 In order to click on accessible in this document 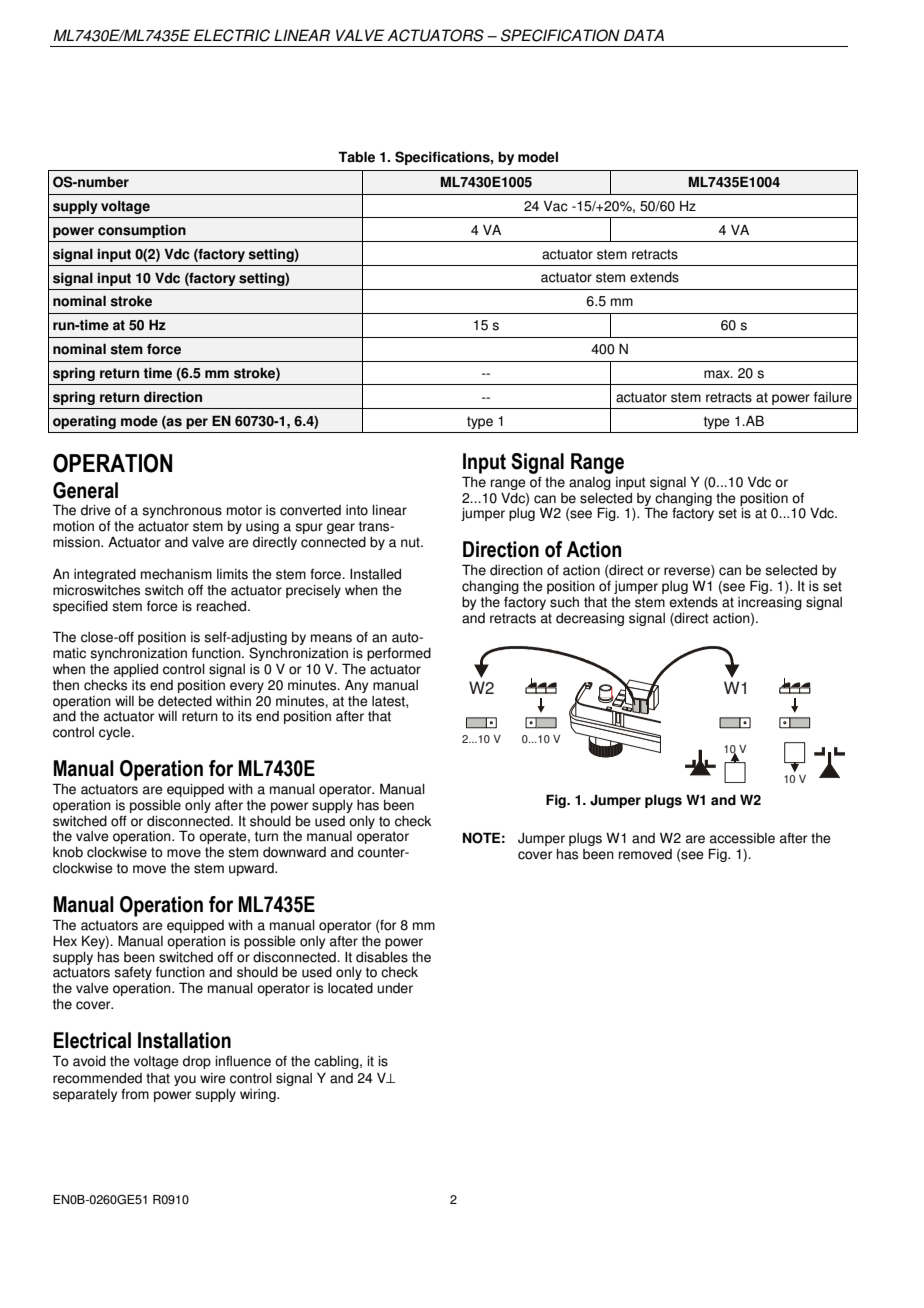, I will do `click(742, 838)`.
